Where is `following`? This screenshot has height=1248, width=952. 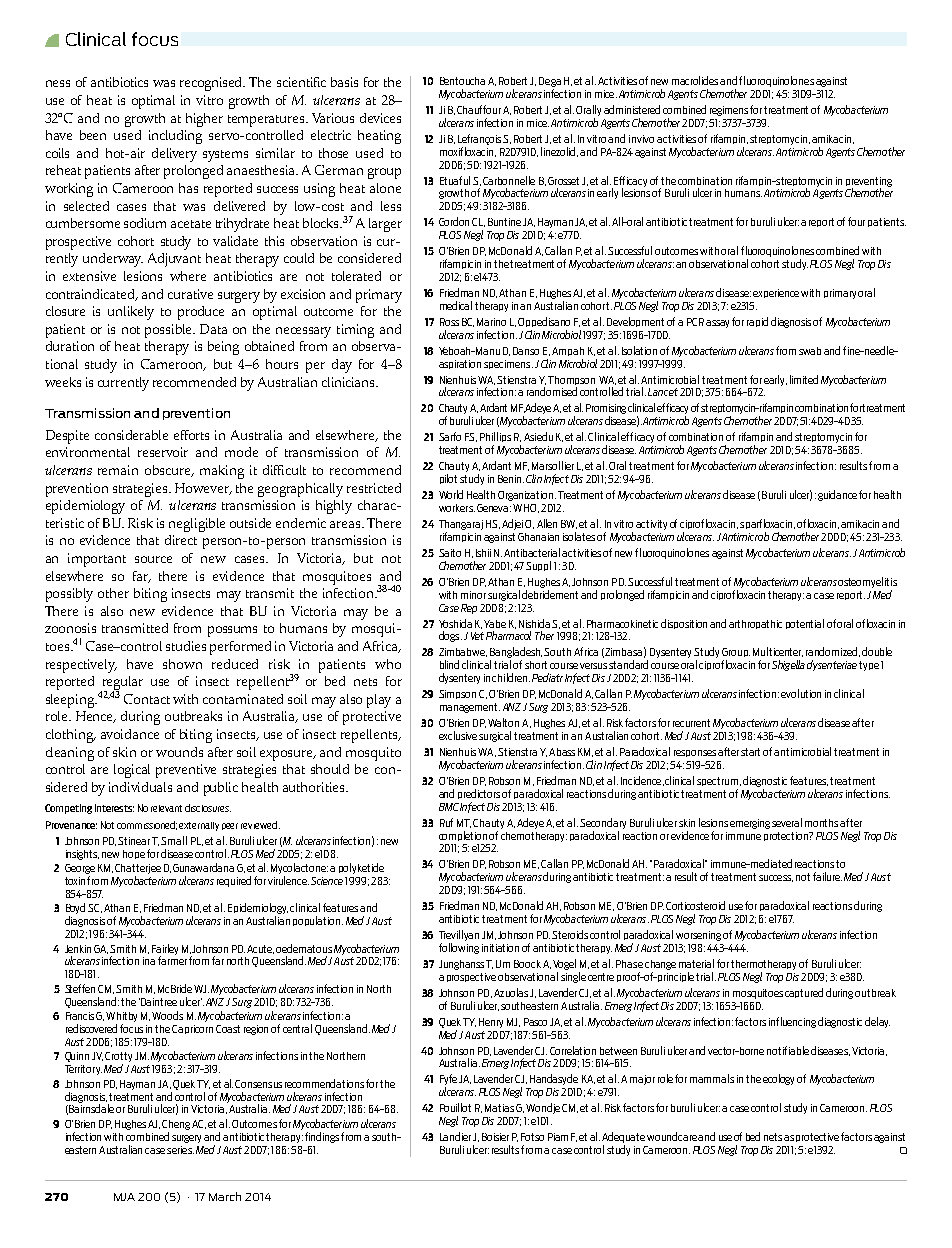 following is located at coordinates (459, 948).
